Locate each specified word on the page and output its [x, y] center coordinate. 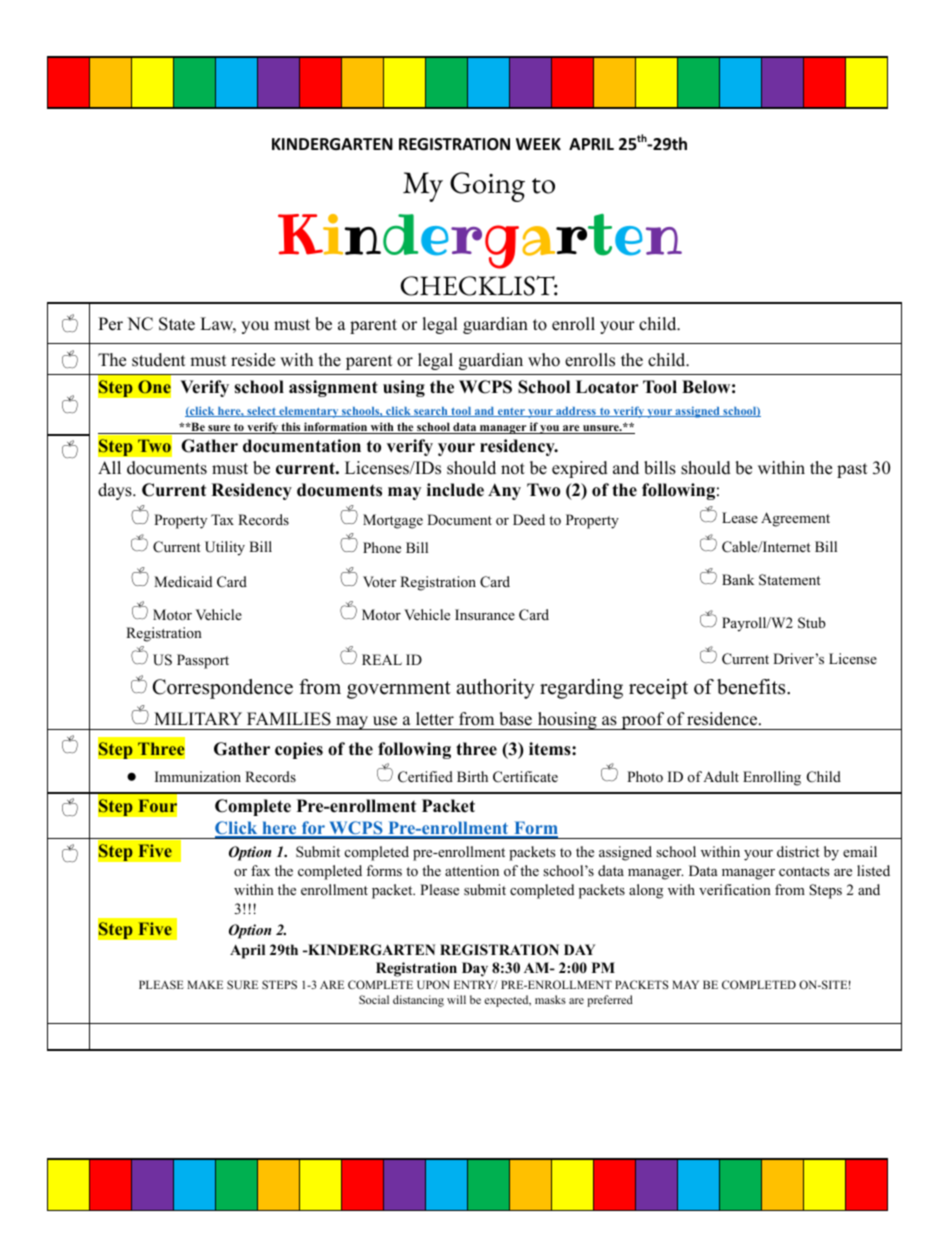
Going [487, 187]
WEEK [538, 144]
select [261, 412]
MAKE [205, 984]
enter [511, 412]
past [852, 470]
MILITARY [198, 718]
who [544, 360]
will [456, 999]
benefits [752, 687]
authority [495, 689]
